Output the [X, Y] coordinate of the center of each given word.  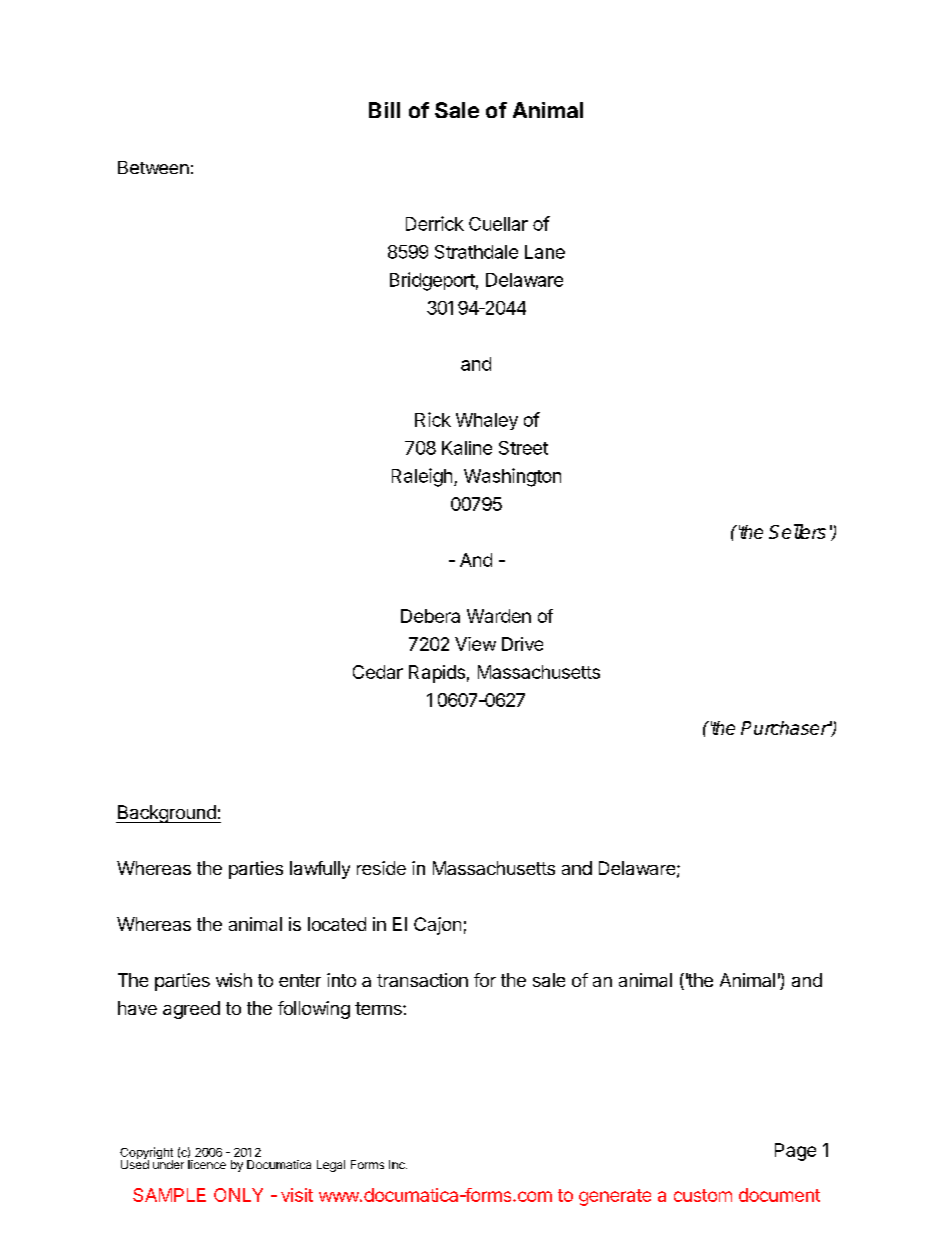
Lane [545, 252]
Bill [384, 110]
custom [703, 1195]
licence [207, 1164]
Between [153, 167]
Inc [398, 1164]
